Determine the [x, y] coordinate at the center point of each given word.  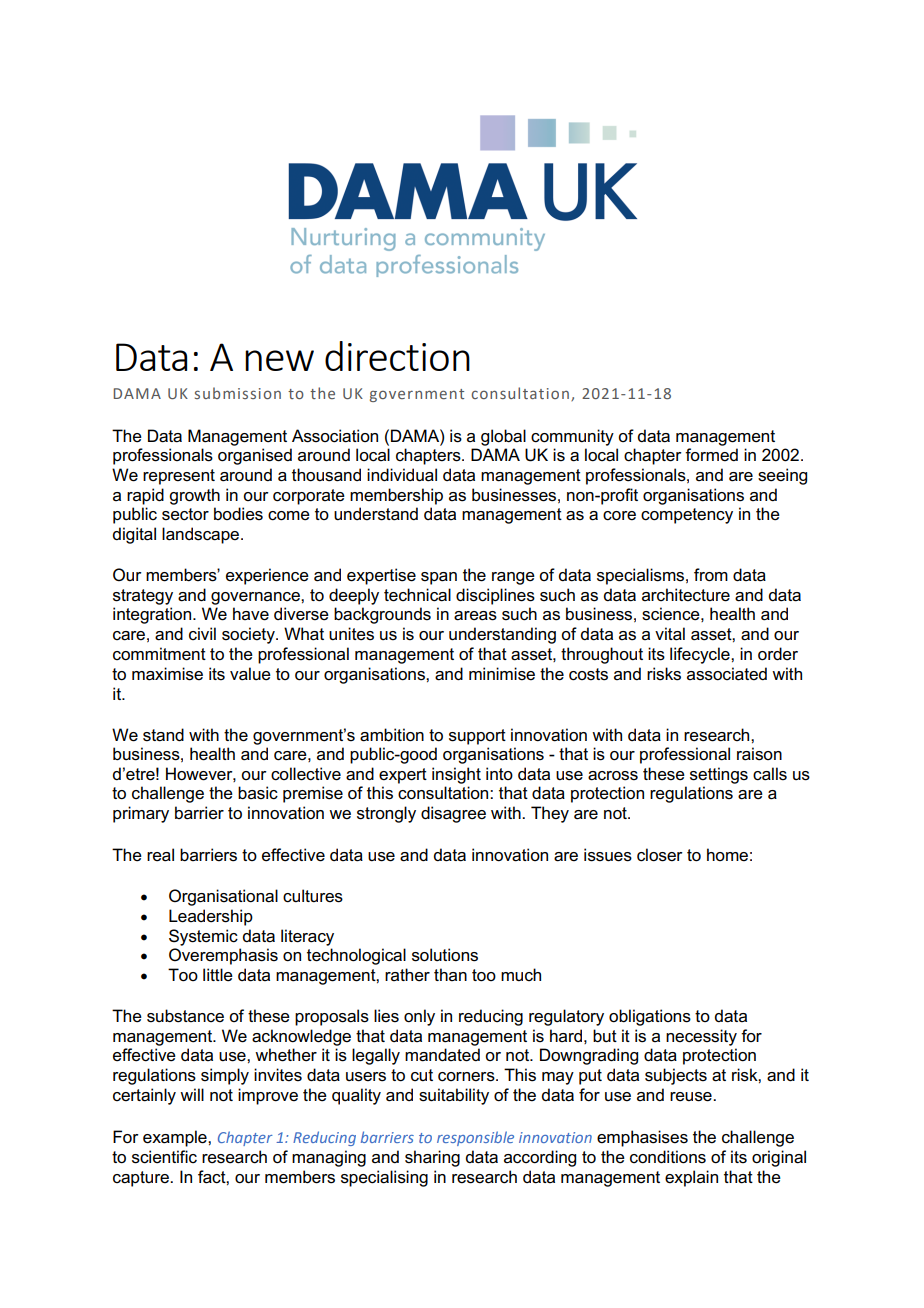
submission [238, 393]
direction [397, 356]
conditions [668, 1157]
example [176, 1138]
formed [711, 455]
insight [456, 775]
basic [258, 793]
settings [719, 775]
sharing [432, 1158]
